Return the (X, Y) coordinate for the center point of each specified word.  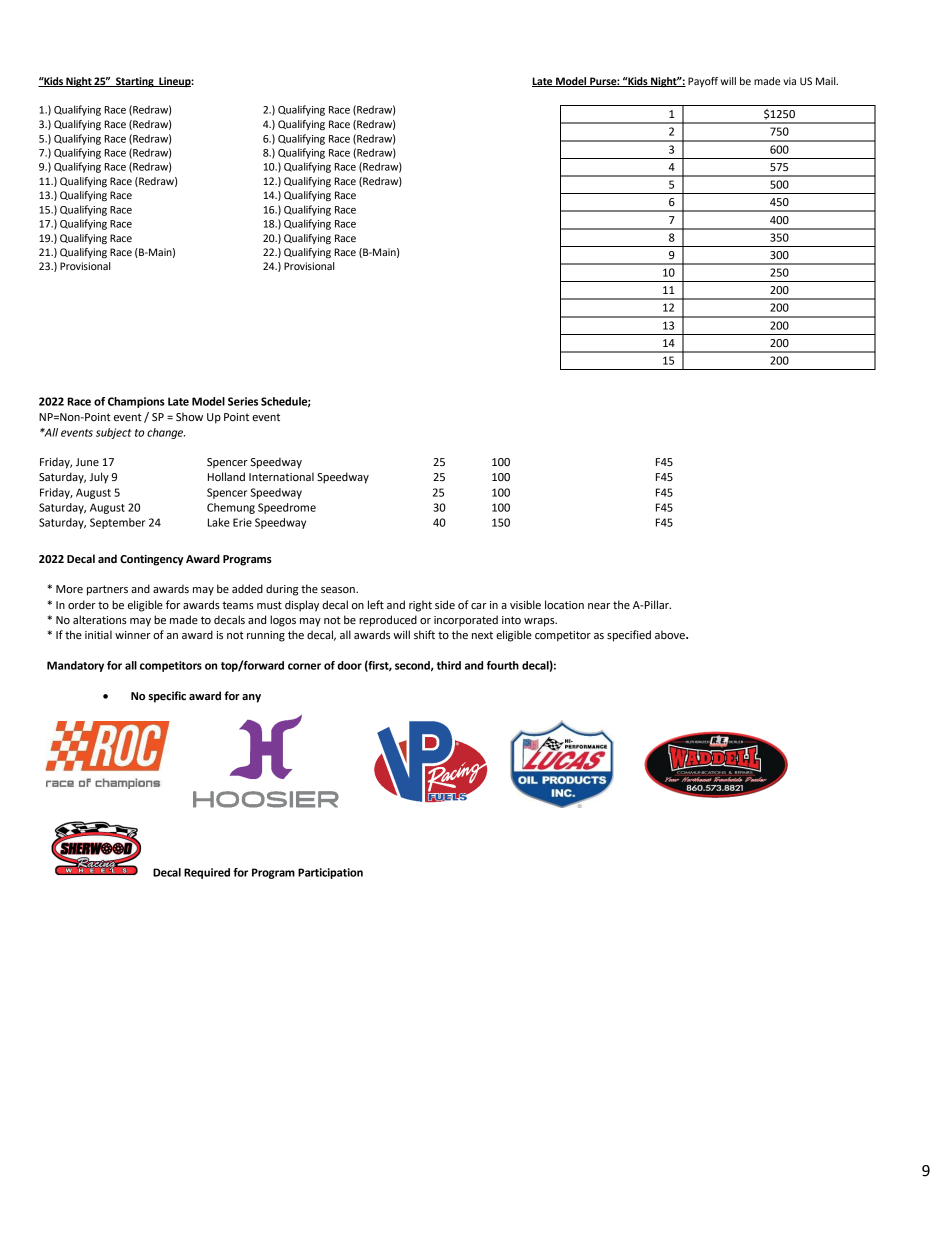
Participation (330, 873)
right (420, 606)
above (671, 635)
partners (107, 590)
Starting (135, 82)
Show (189, 417)
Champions (136, 402)
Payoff (703, 82)
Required (207, 873)
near (599, 606)
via (789, 81)
